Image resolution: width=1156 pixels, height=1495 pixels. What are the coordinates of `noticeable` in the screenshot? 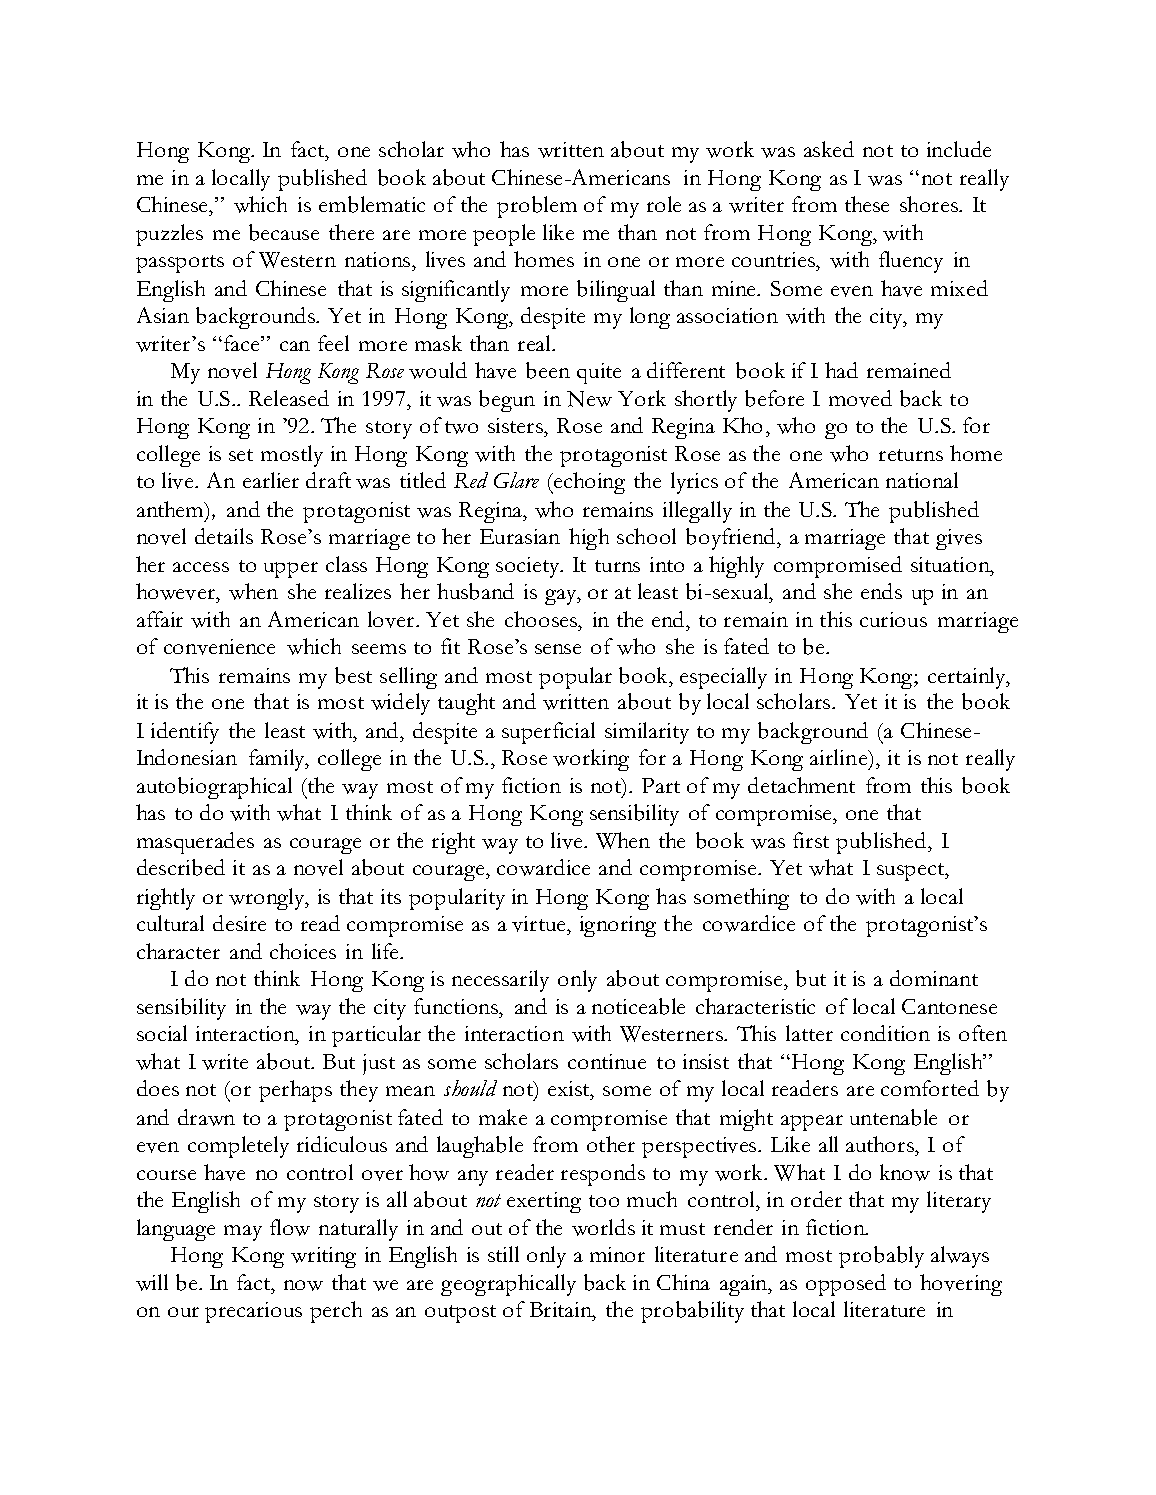 It's located at (638, 1006).
